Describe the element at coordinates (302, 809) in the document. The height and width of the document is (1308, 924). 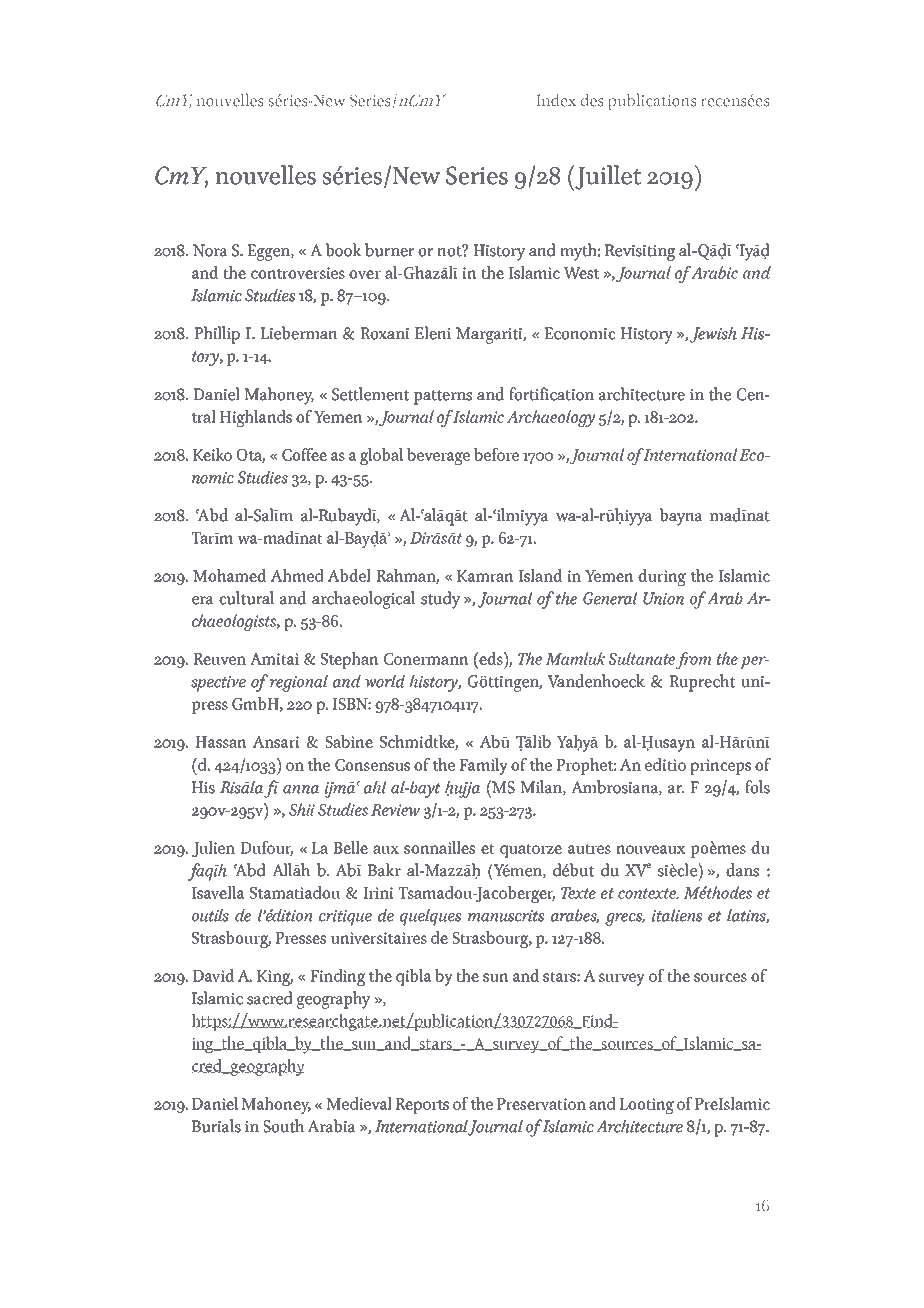
I see `Shii` at that location.
